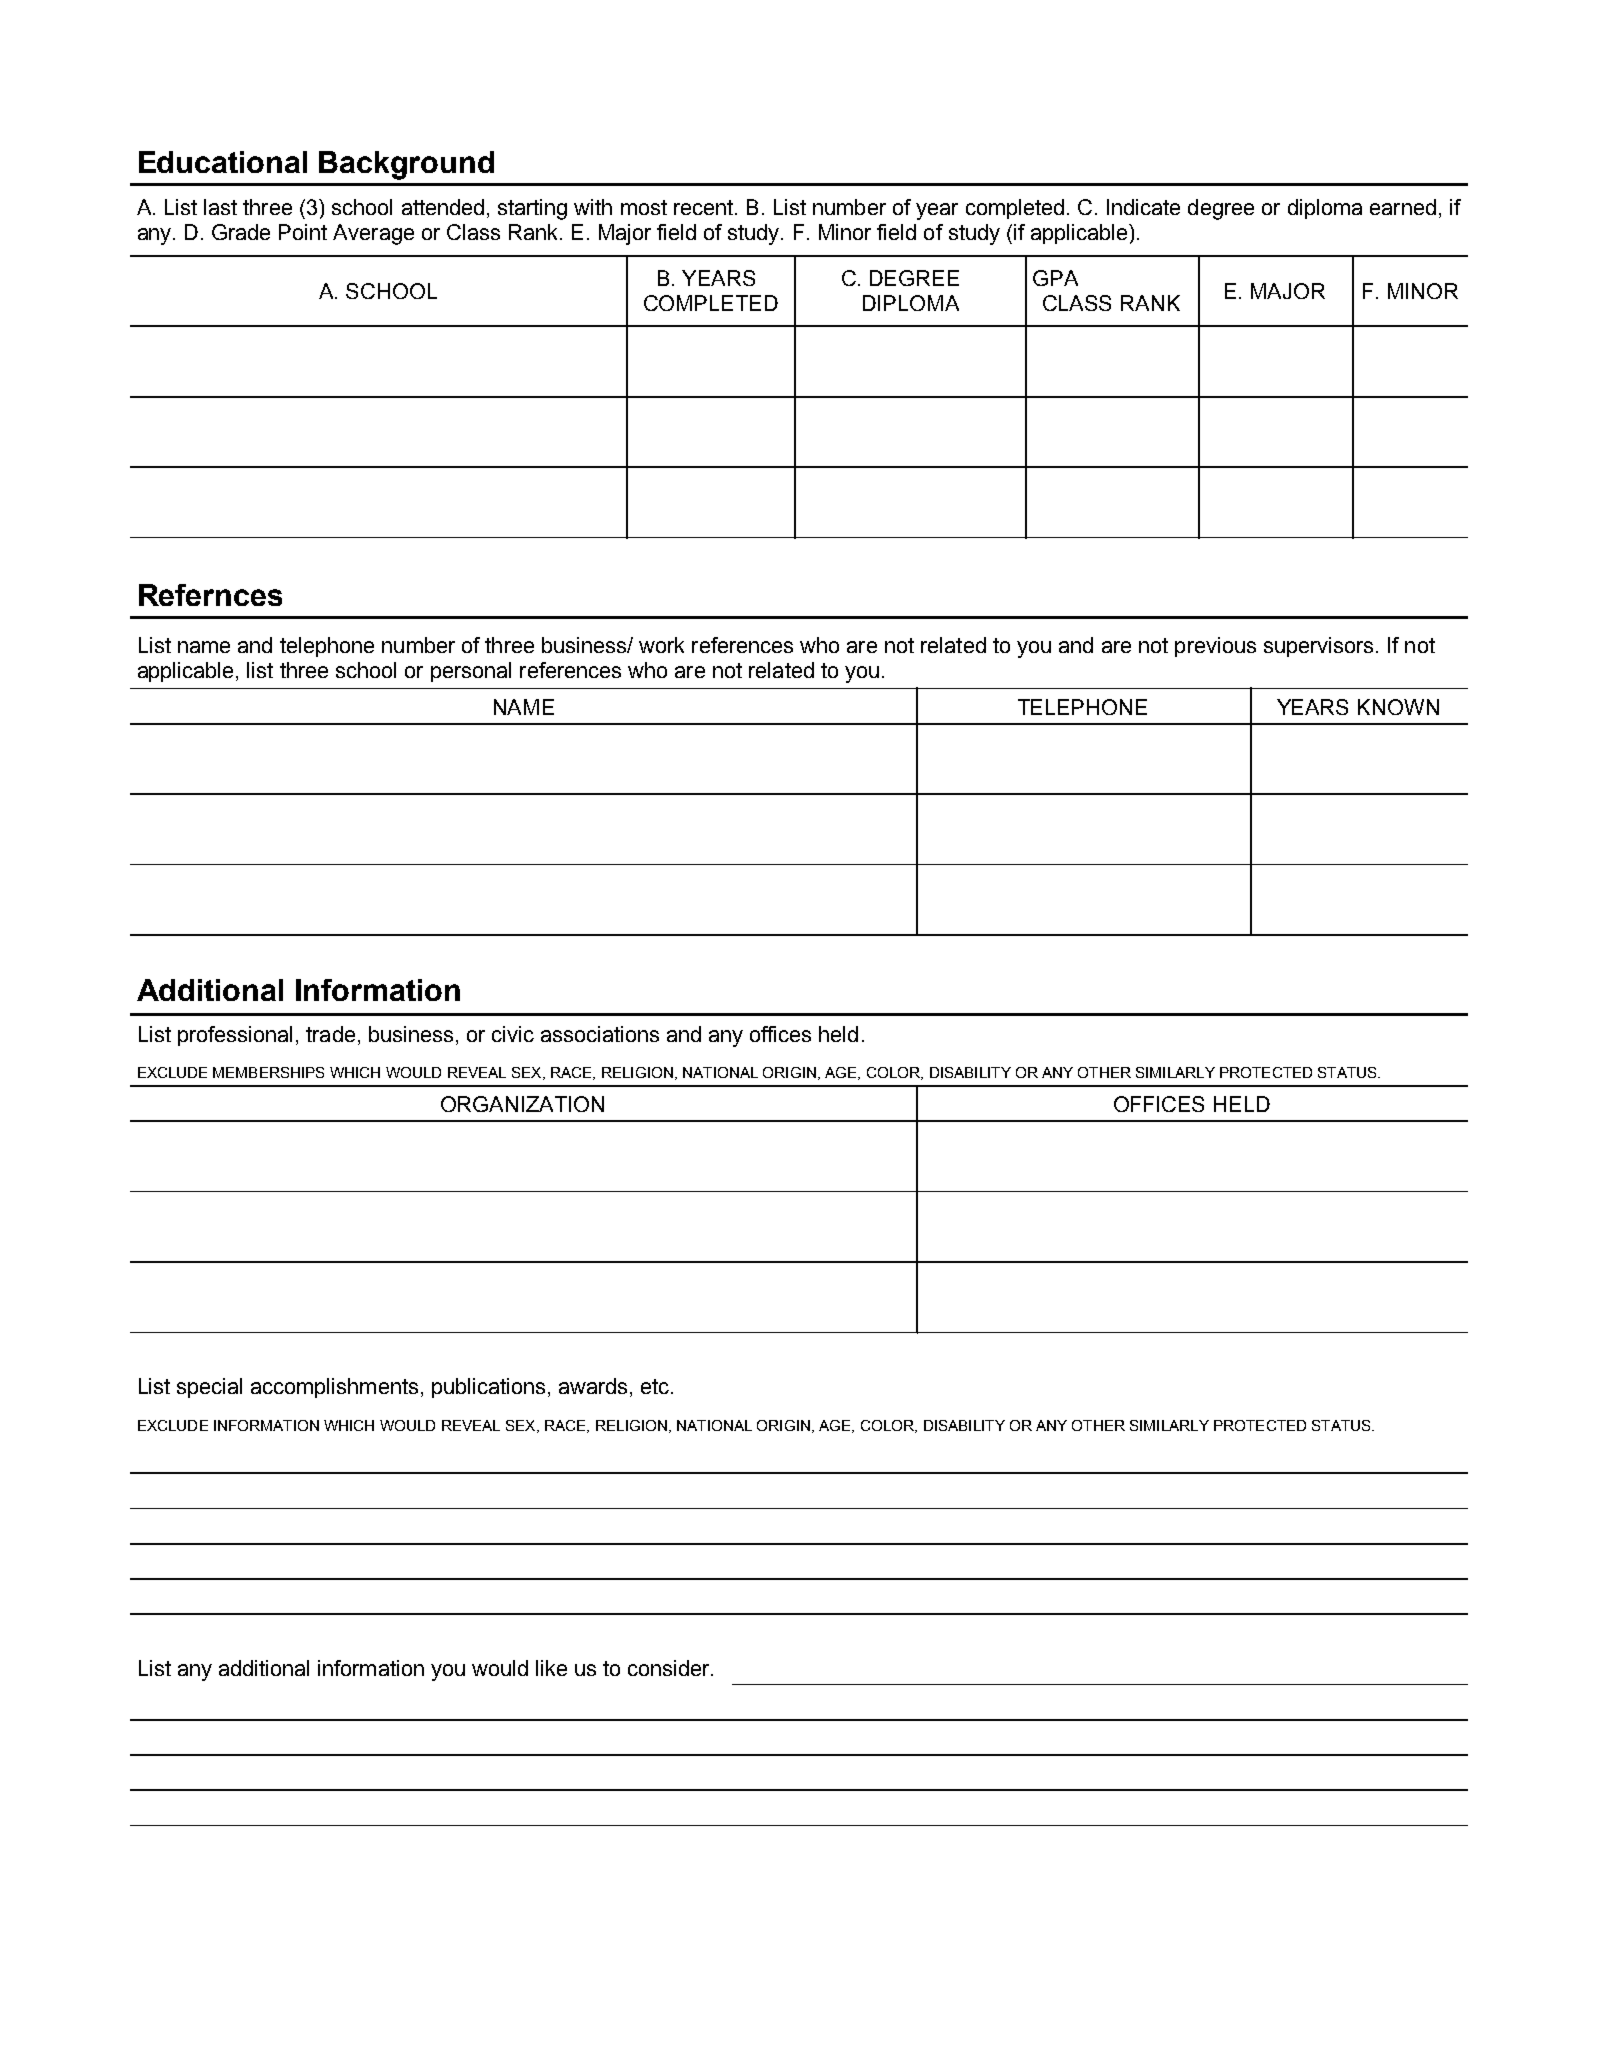  What do you see at coordinates (661, 645) in the screenshot?
I see `work` at bounding box center [661, 645].
